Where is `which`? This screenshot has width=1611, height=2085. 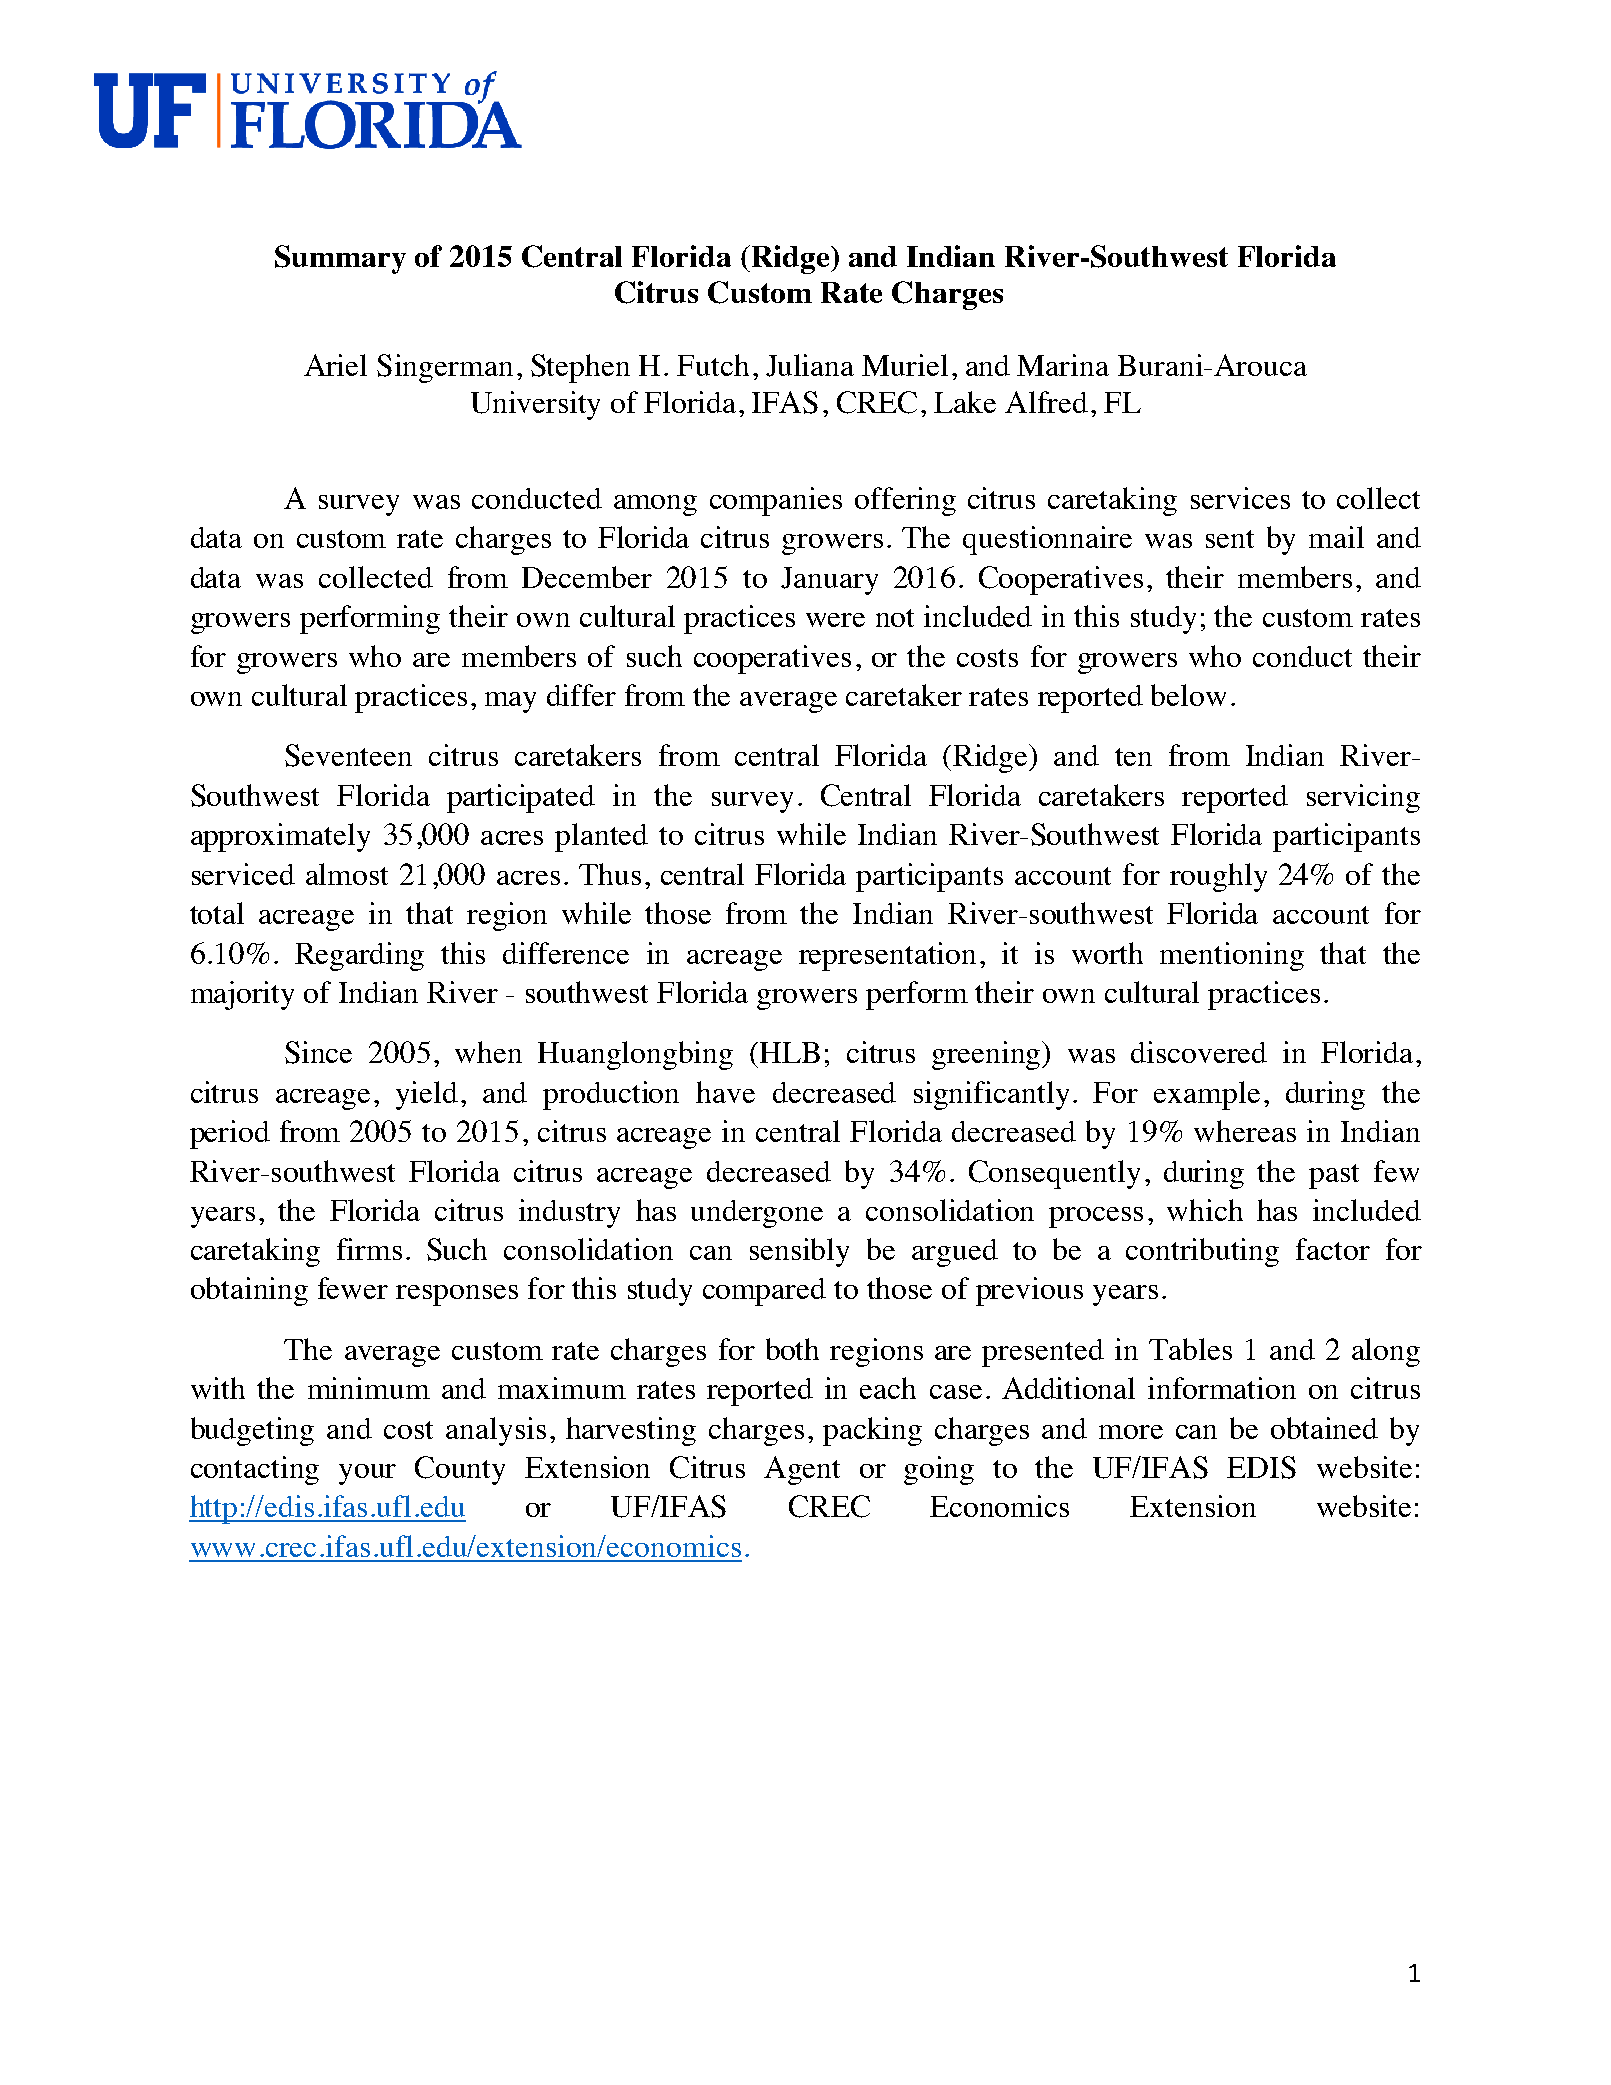 which is located at coordinates (1205, 1210).
